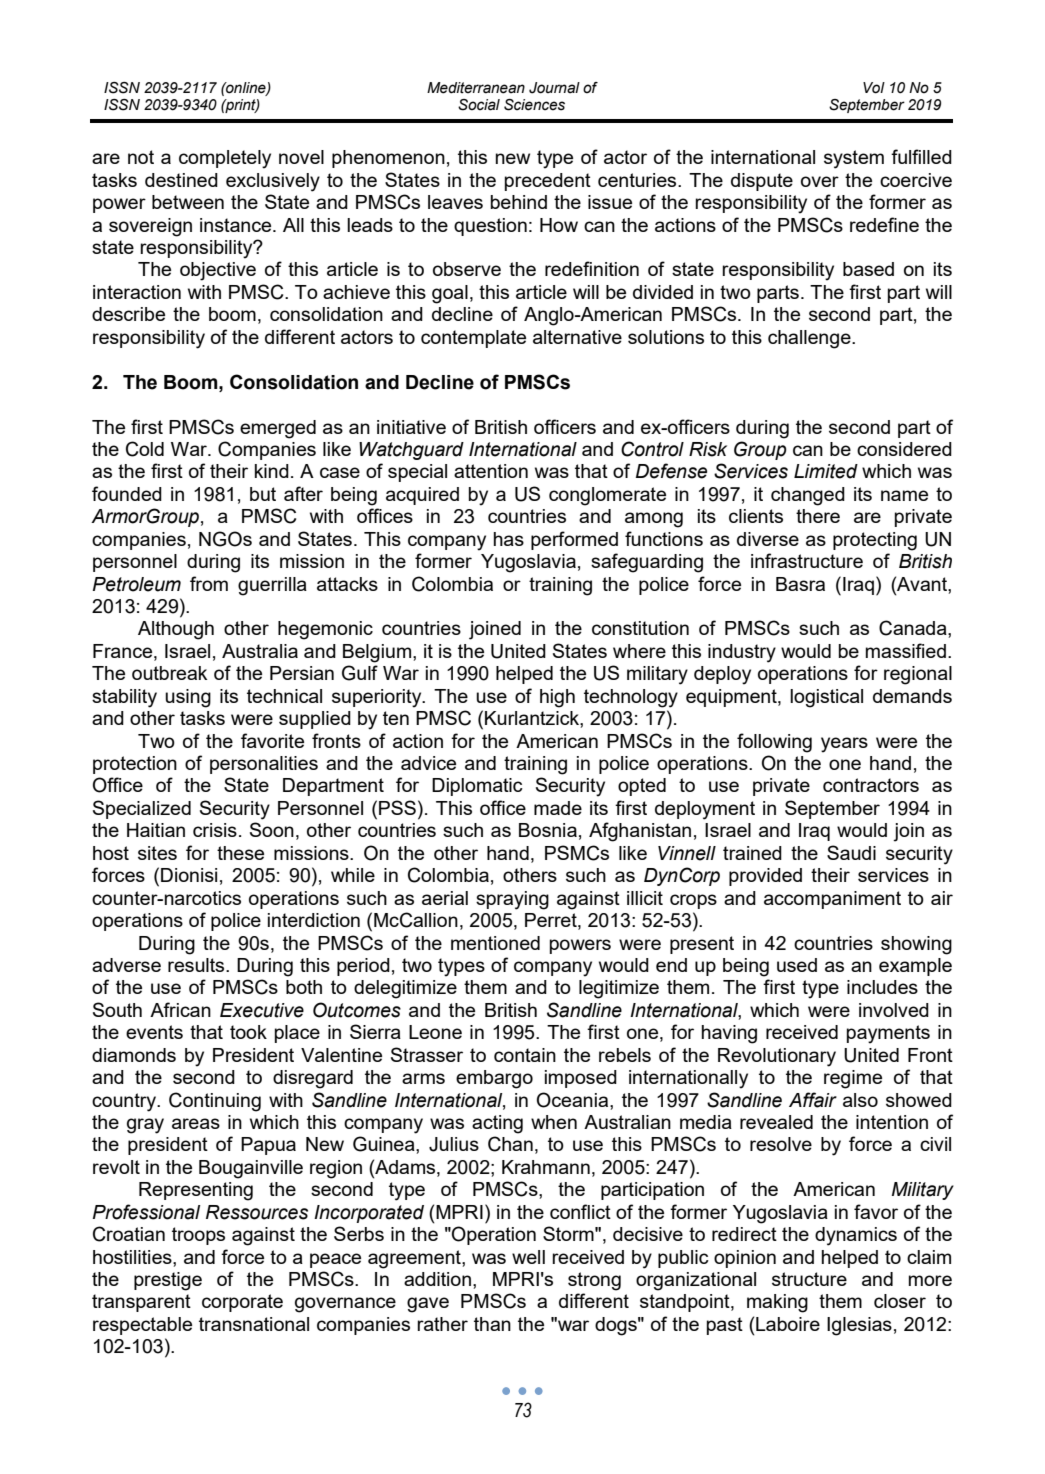  Describe the element at coordinates (534, 105) in the screenshot. I see `Sciences` at that location.
